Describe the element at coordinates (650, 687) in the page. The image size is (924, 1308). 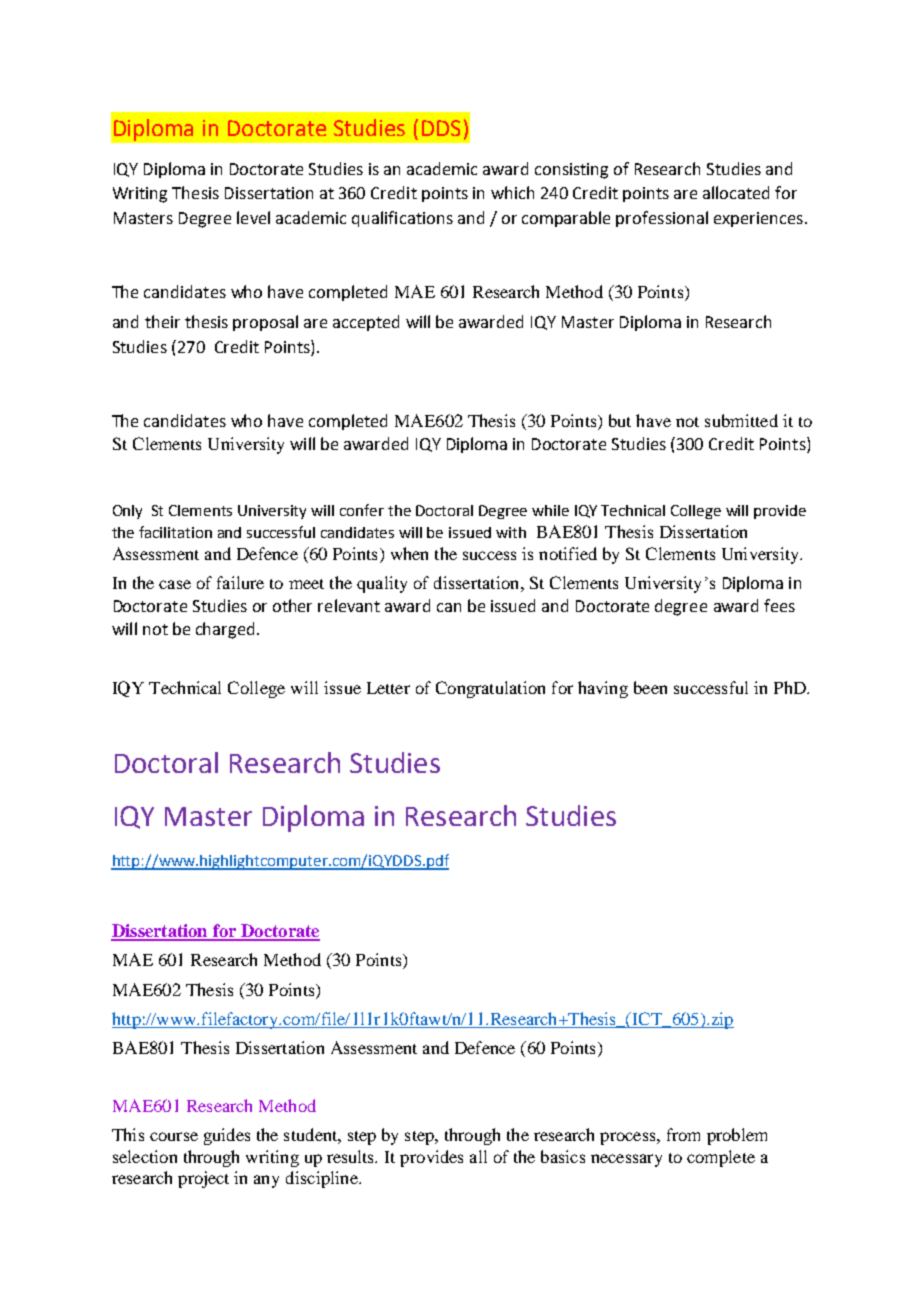
I see `been` at that location.
